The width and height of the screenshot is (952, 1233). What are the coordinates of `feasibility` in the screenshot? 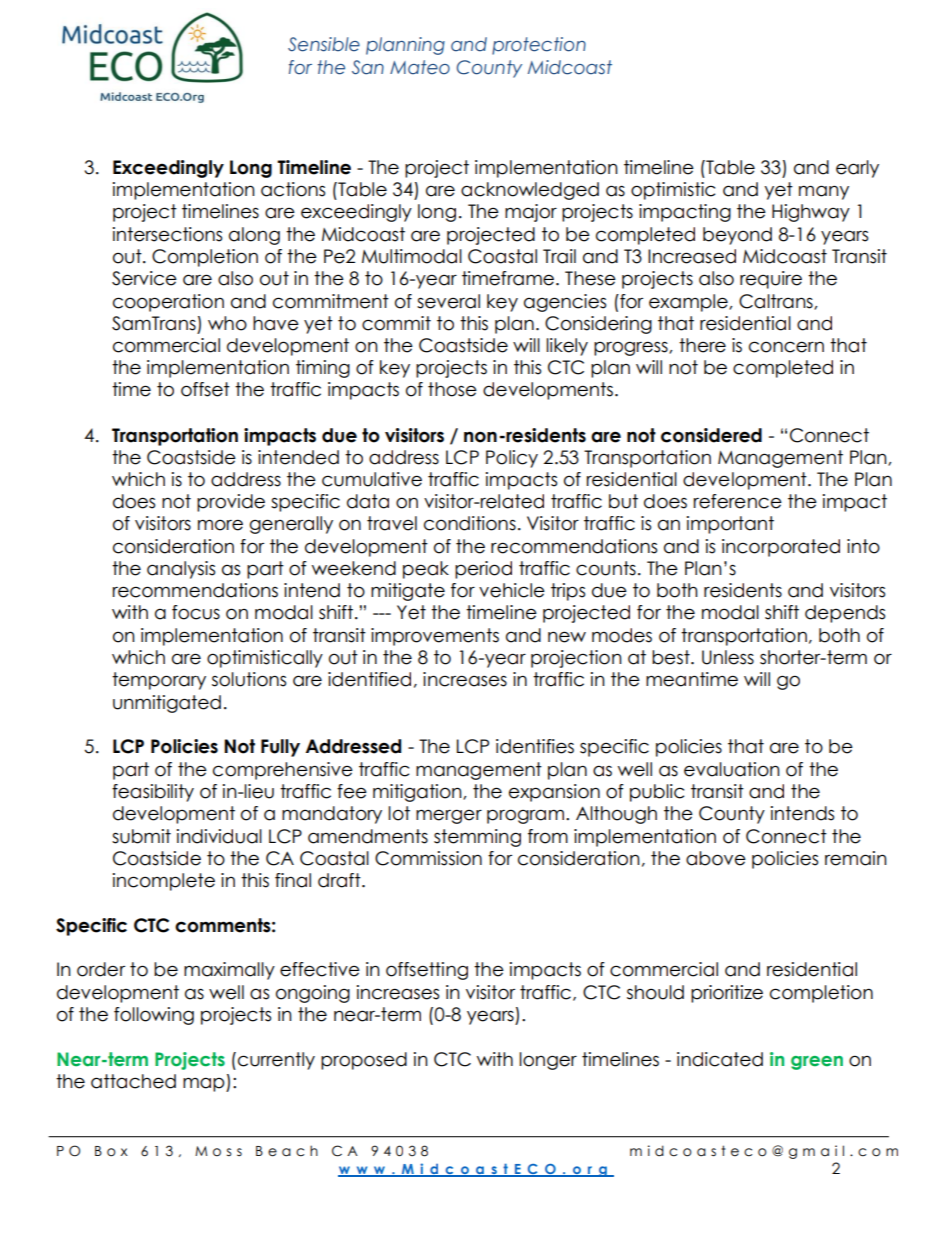 It's located at (153, 793).
